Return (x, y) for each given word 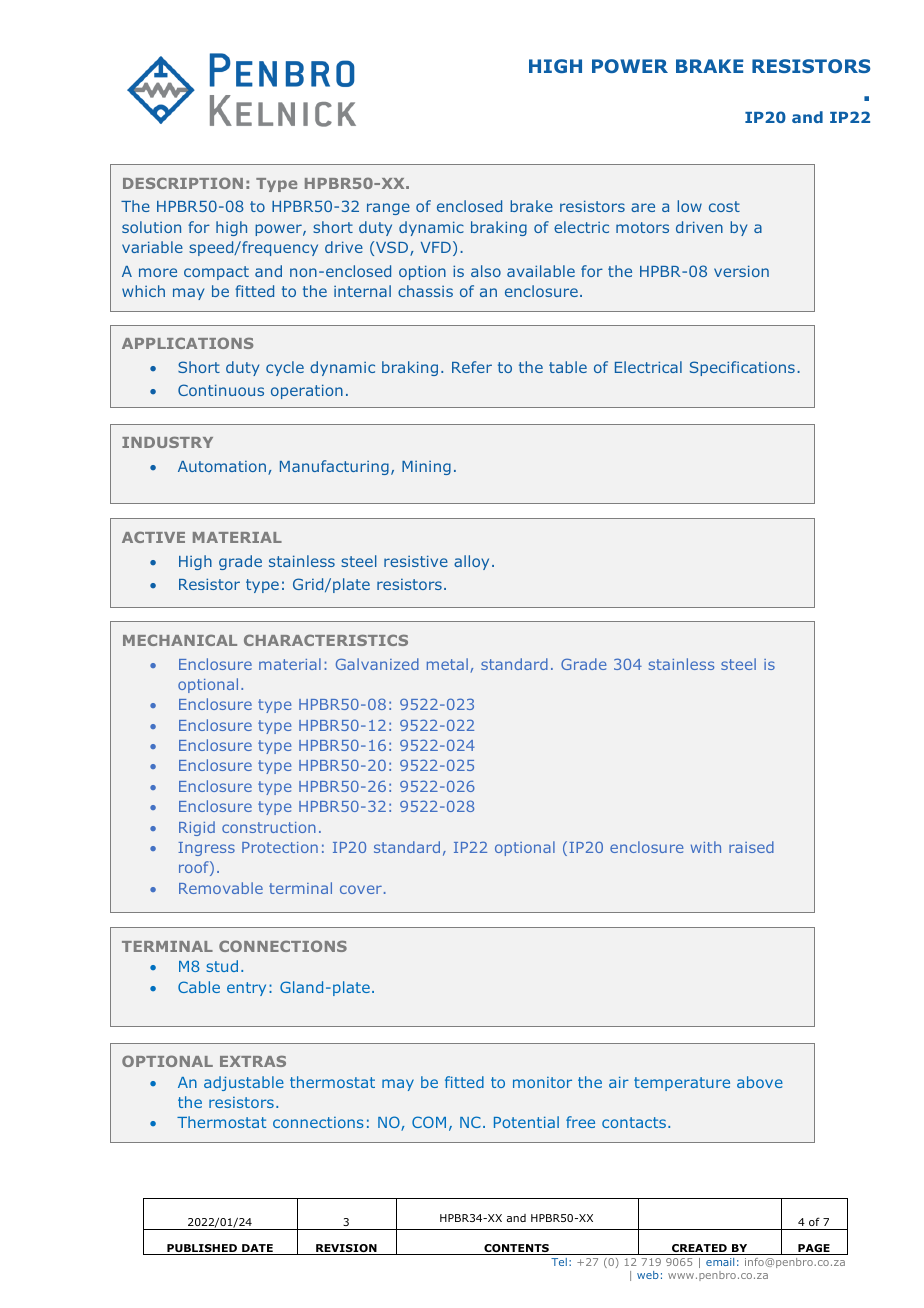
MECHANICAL (180, 640)
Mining (426, 468)
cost (724, 206)
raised (751, 847)
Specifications (742, 368)
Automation (222, 466)
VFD (436, 247)
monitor (542, 1082)
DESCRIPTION (183, 183)
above (760, 1082)
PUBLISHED (202, 1249)
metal (447, 664)
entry (246, 989)
